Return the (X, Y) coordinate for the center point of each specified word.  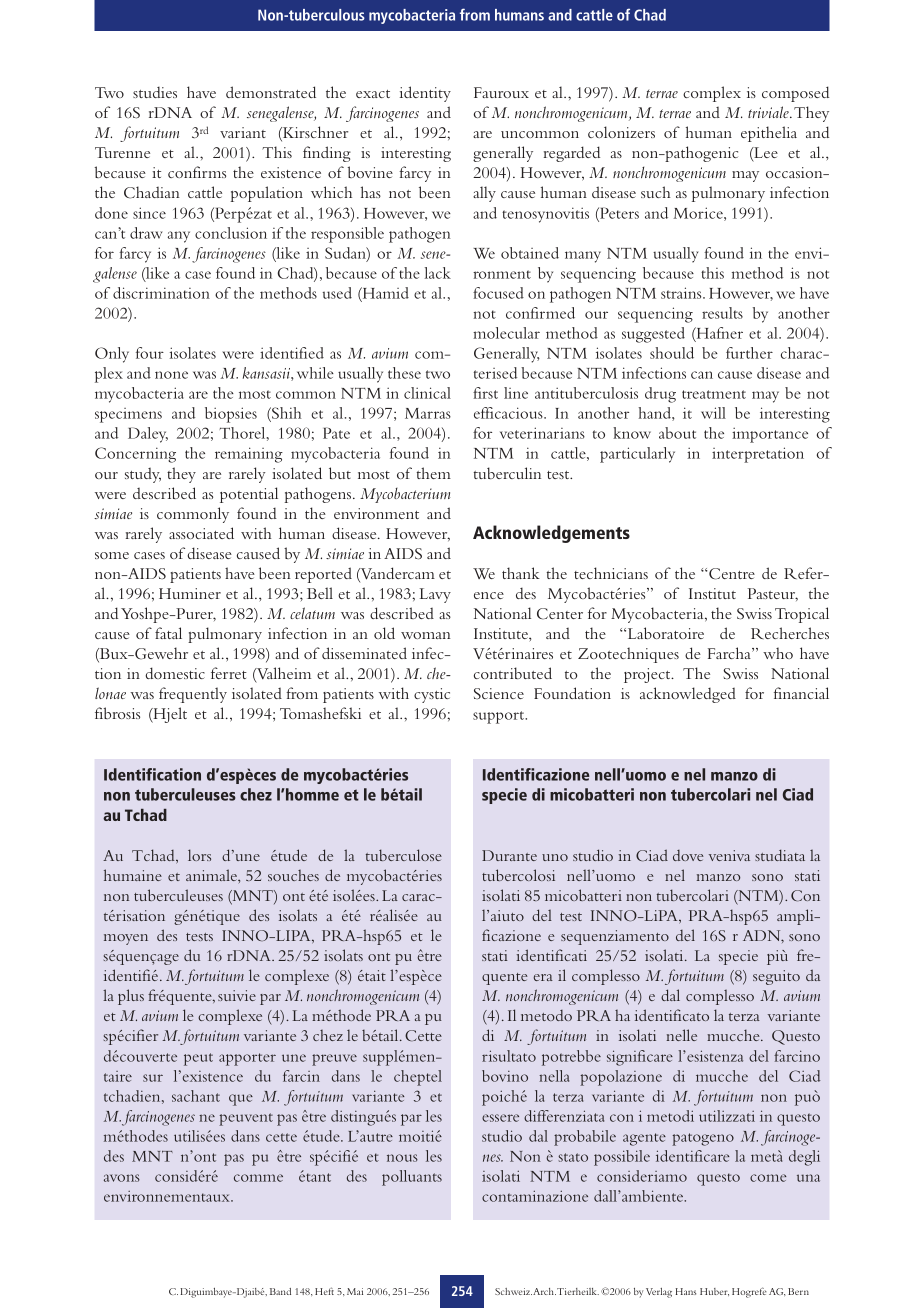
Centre (731, 574)
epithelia (769, 134)
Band (280, 1291)
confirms (197, 172)
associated (201, 533)
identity (425, 94)
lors (199, 855)
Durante (509, 855)
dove (688, 855)
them (433, 473)
